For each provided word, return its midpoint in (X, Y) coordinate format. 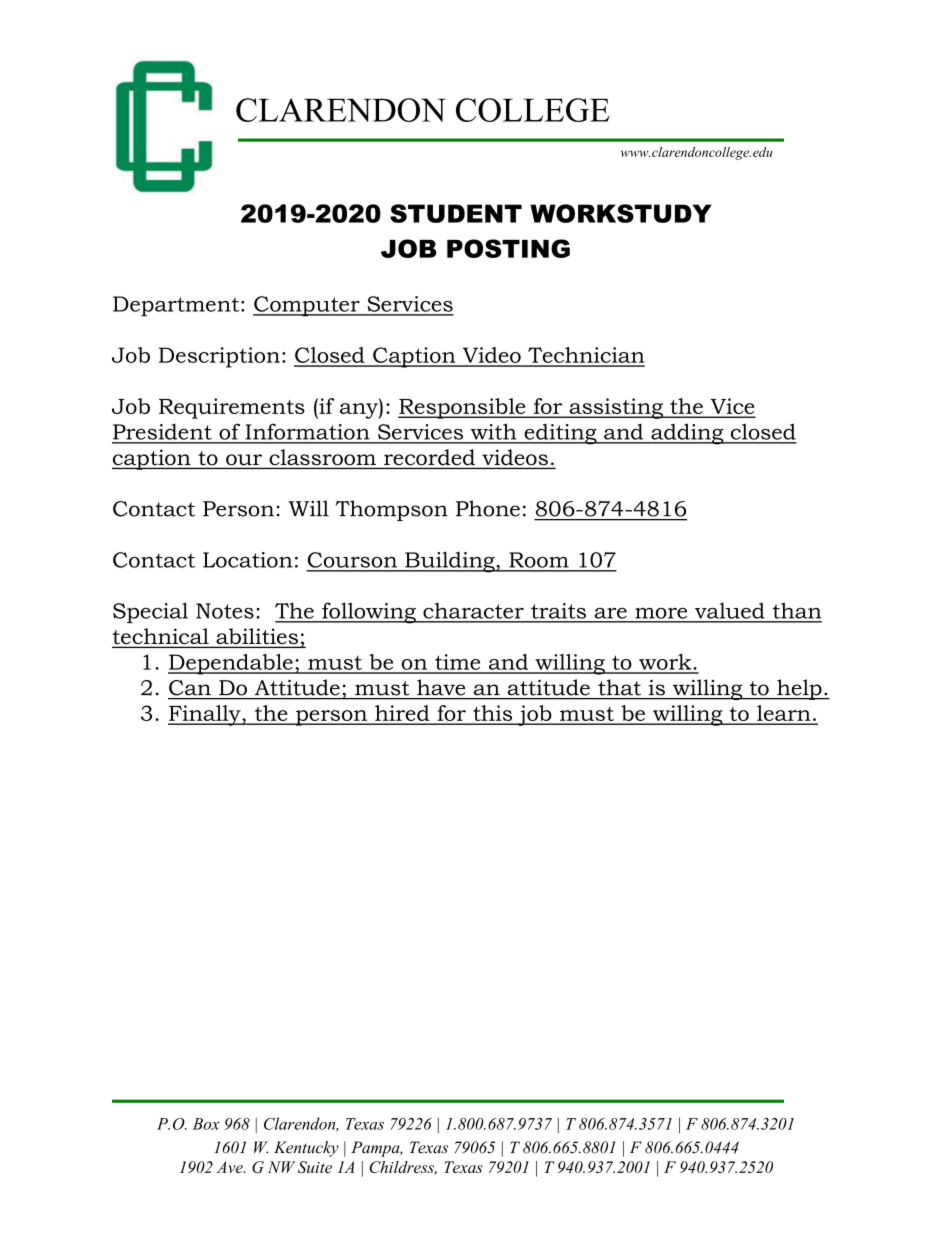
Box (206, 1124)
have (441, 687)
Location (248, 560)
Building (450, 562)
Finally (205, 715)
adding (687, 434)
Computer (307, 306)
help (799, 689)
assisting (616, 408)
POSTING (508, 248)
